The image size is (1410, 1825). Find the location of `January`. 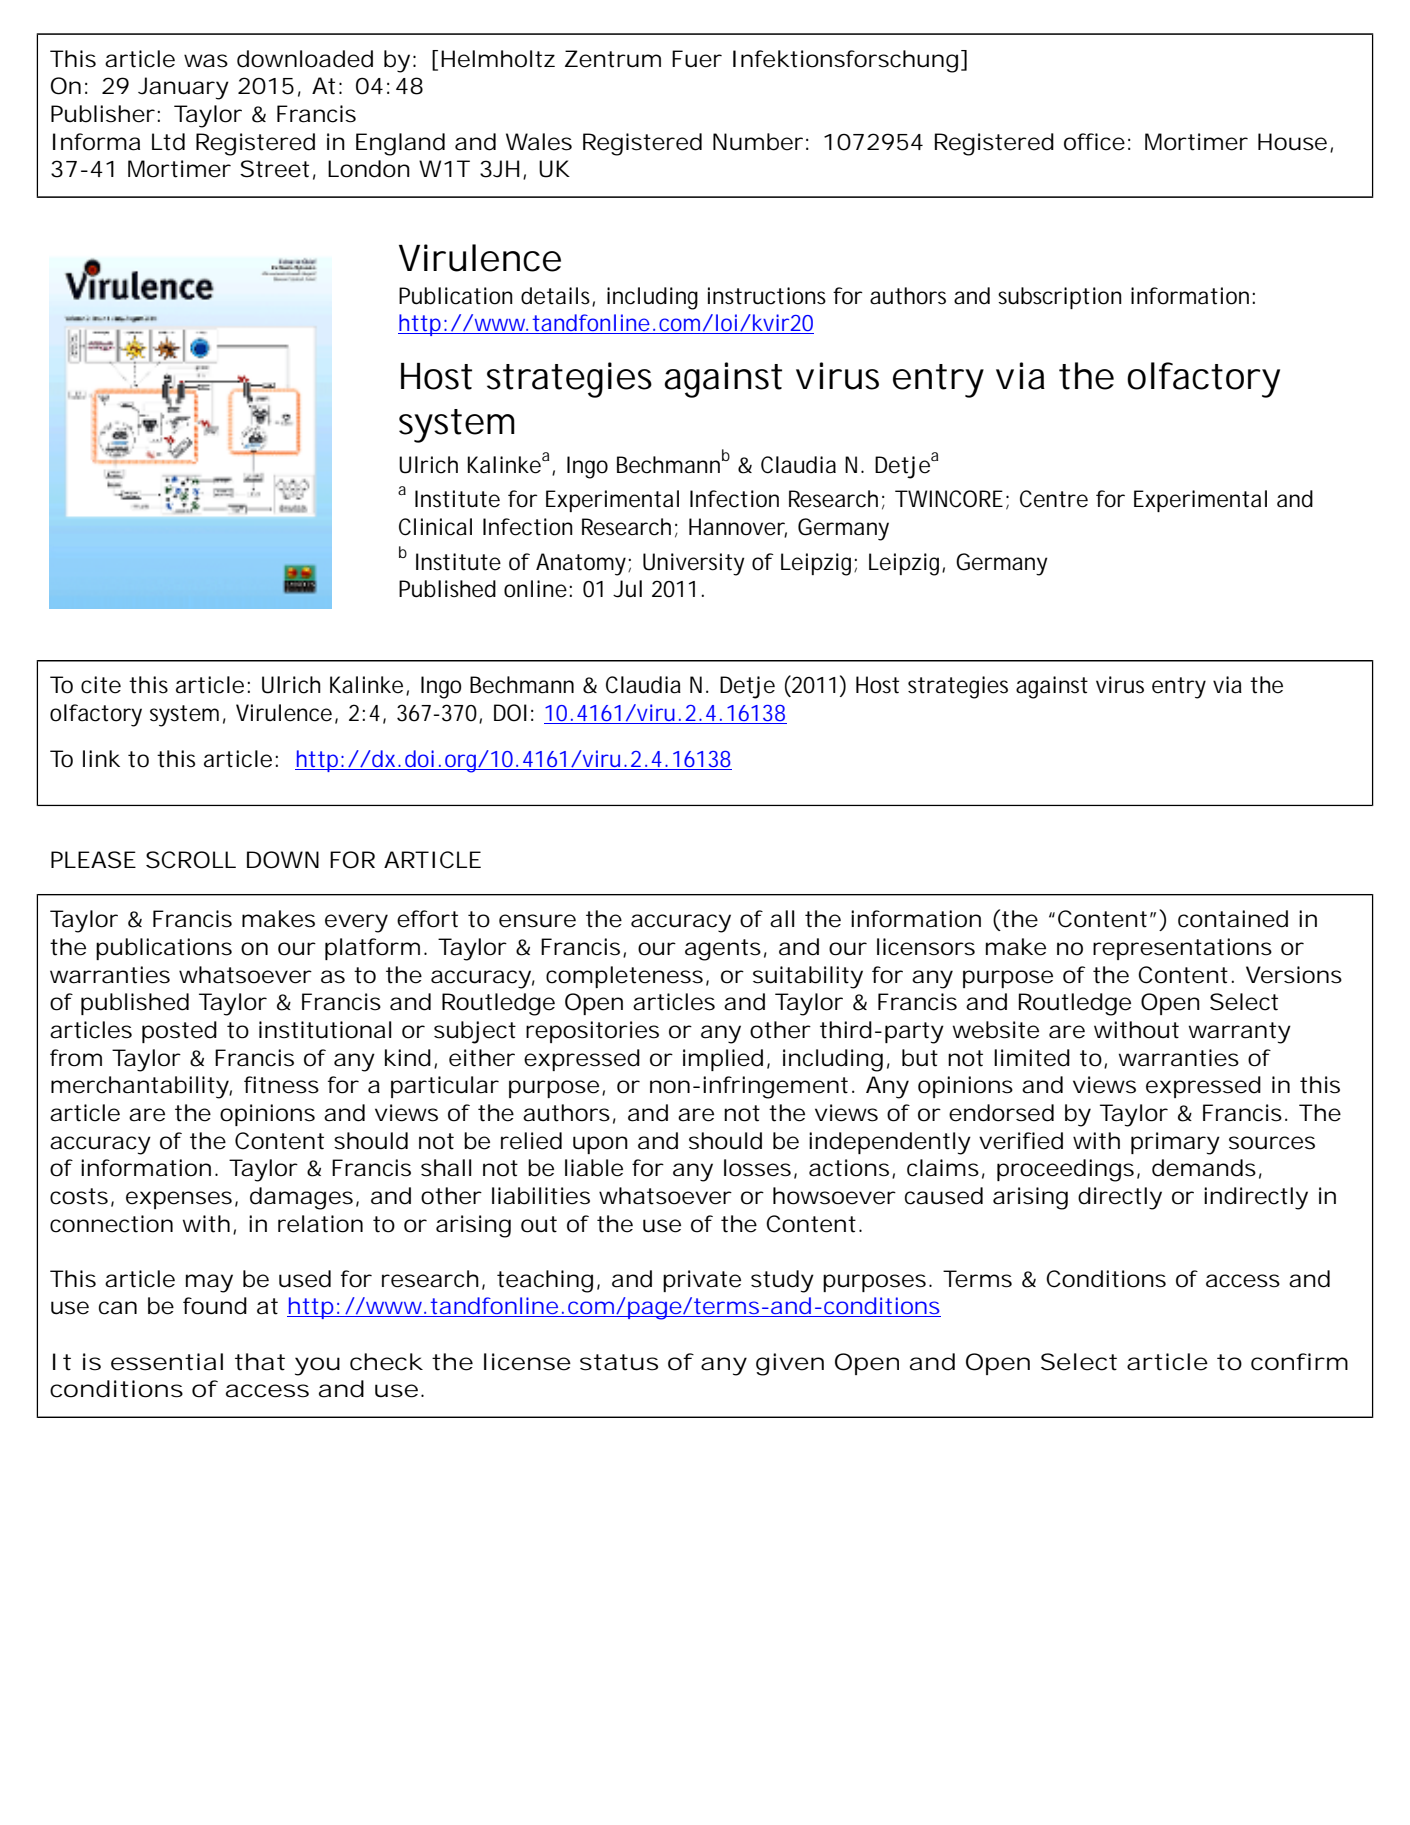

January is located at coordinates (183, 88).
